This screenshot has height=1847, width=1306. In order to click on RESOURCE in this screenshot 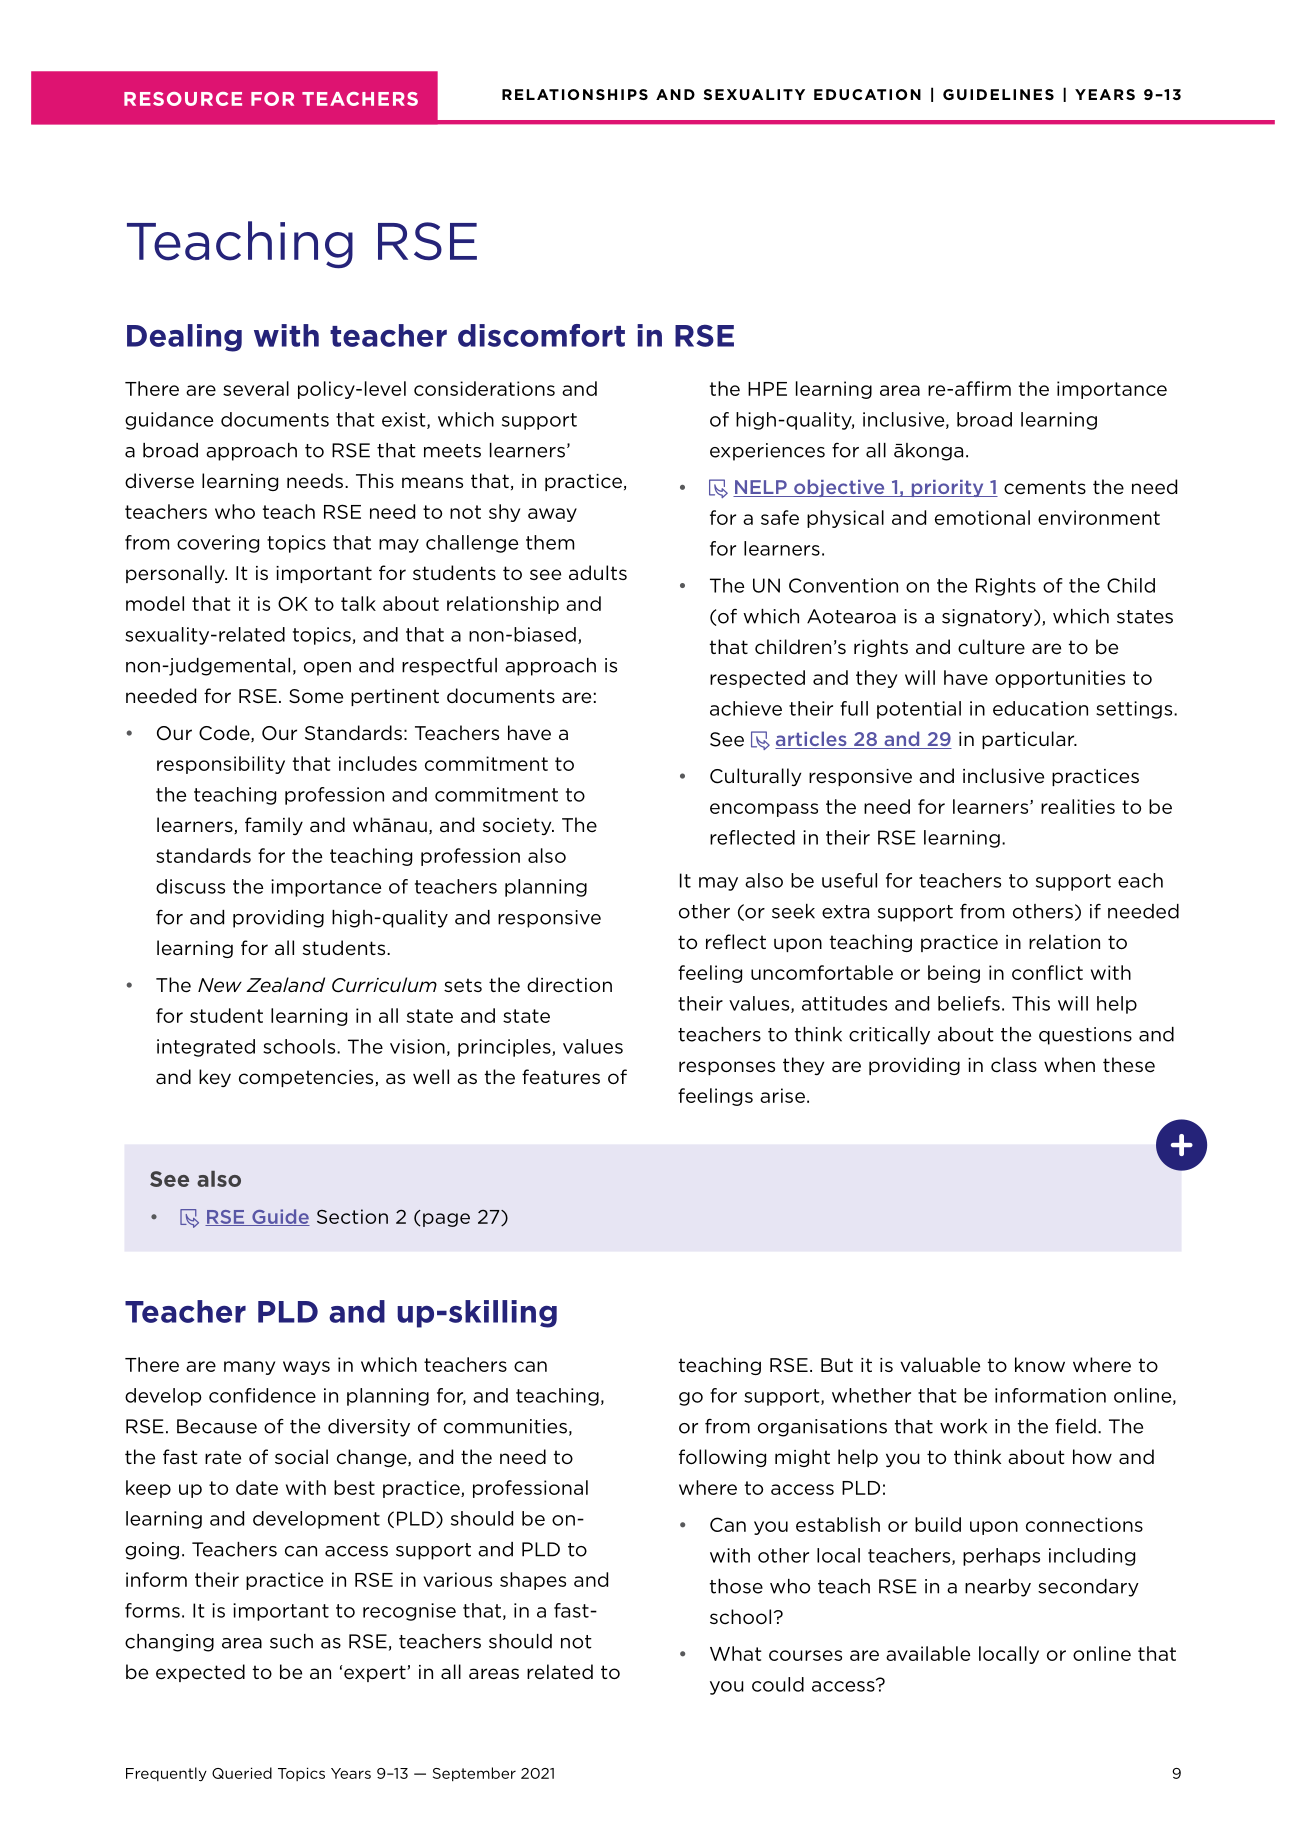, I will do `click(183, 99)`.
